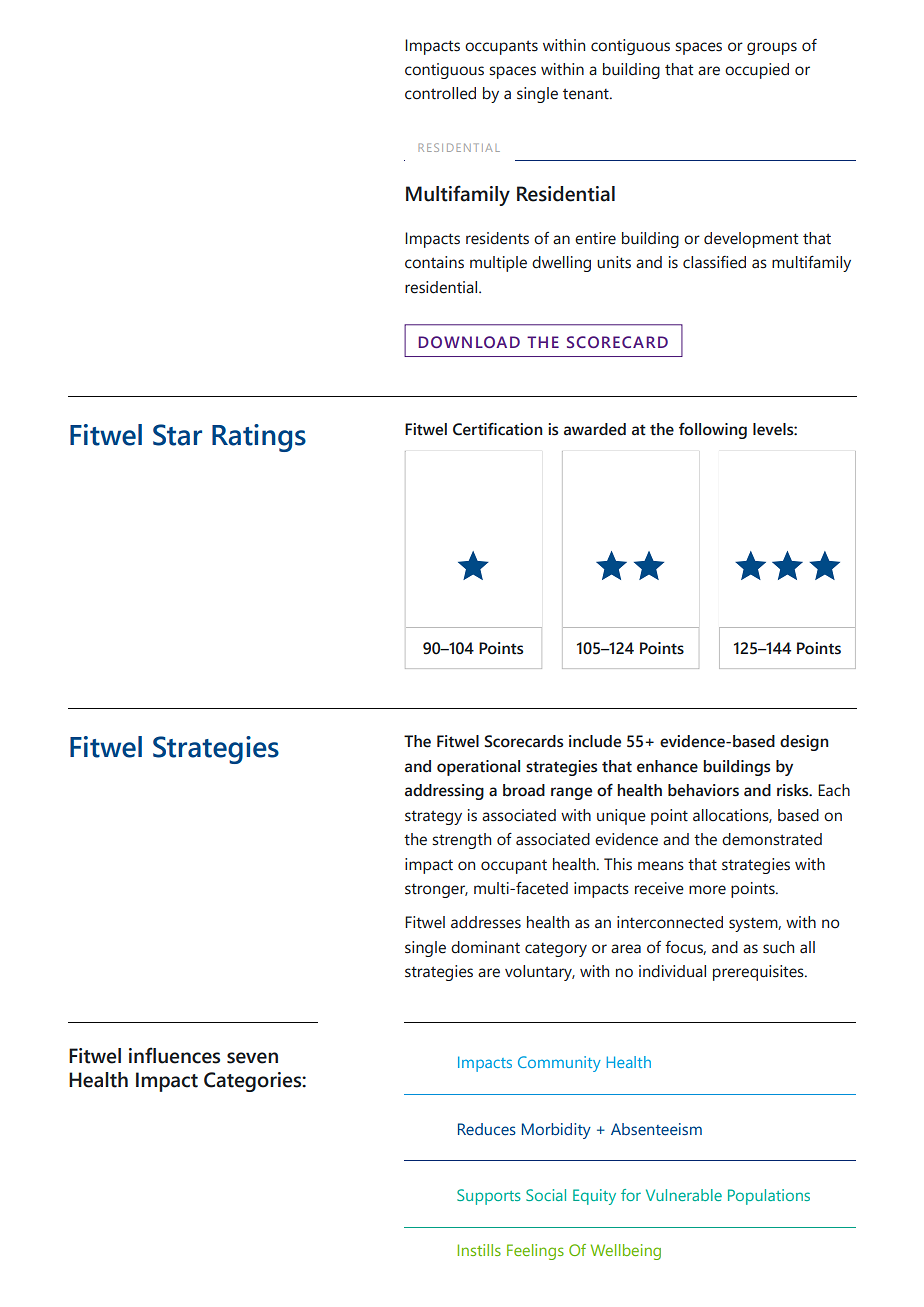 Image resolution: width=924 pixels, height=1307 pixels. Describe the element at coordinates (440, 93) in the image. I see `controlled` at that location.
